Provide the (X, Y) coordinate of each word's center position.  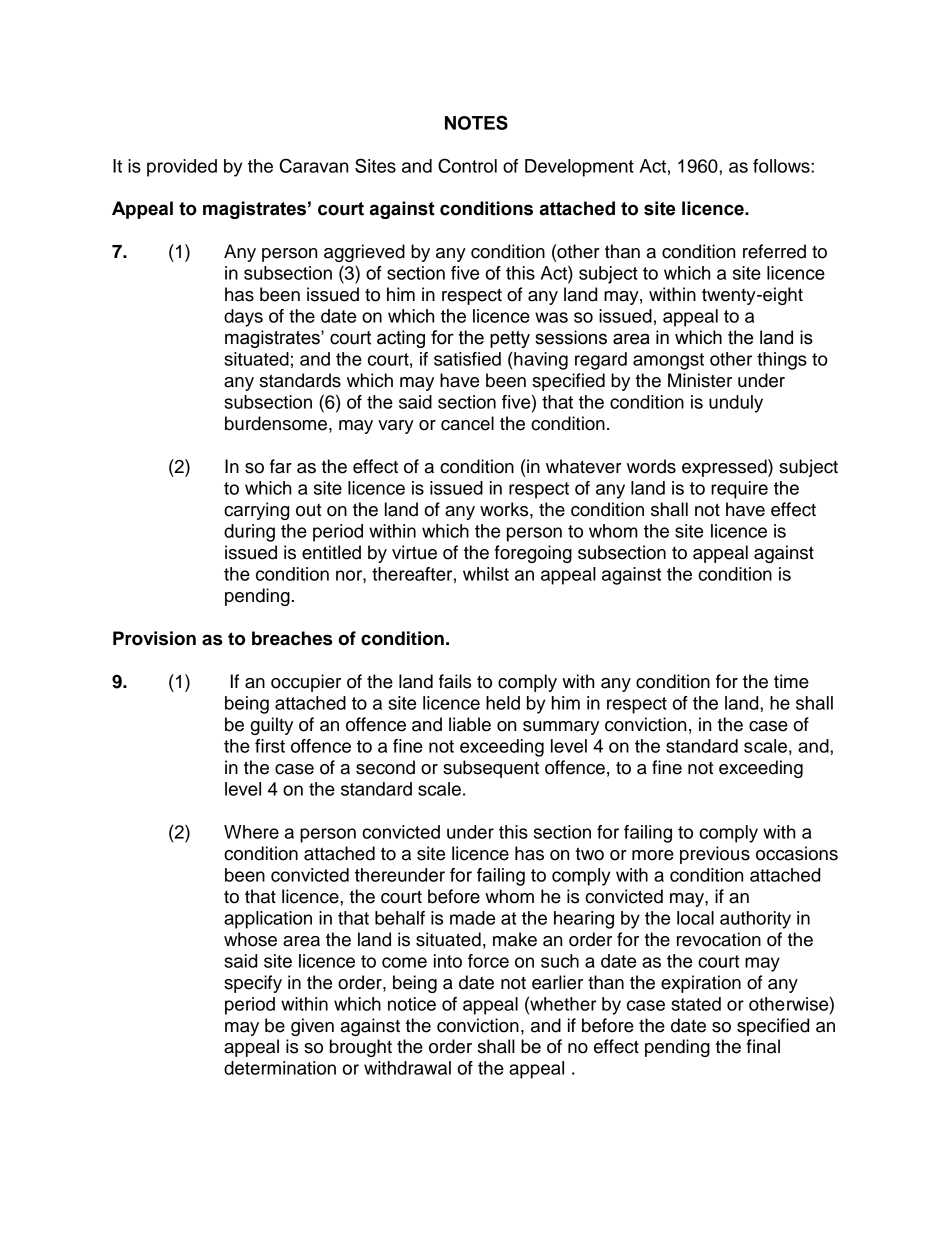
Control (467, 165)
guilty (271, 726)
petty (510, 339)
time (791, 681)
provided (182, 168)
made (472, 918)
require (739, 490)
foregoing (533, 554)
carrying (256, 511)
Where (251, 832)
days (243, 318)
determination (280, 1068)
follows (782, 166)
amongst (668, 361)
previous (715, 855)
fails (455, 681)
